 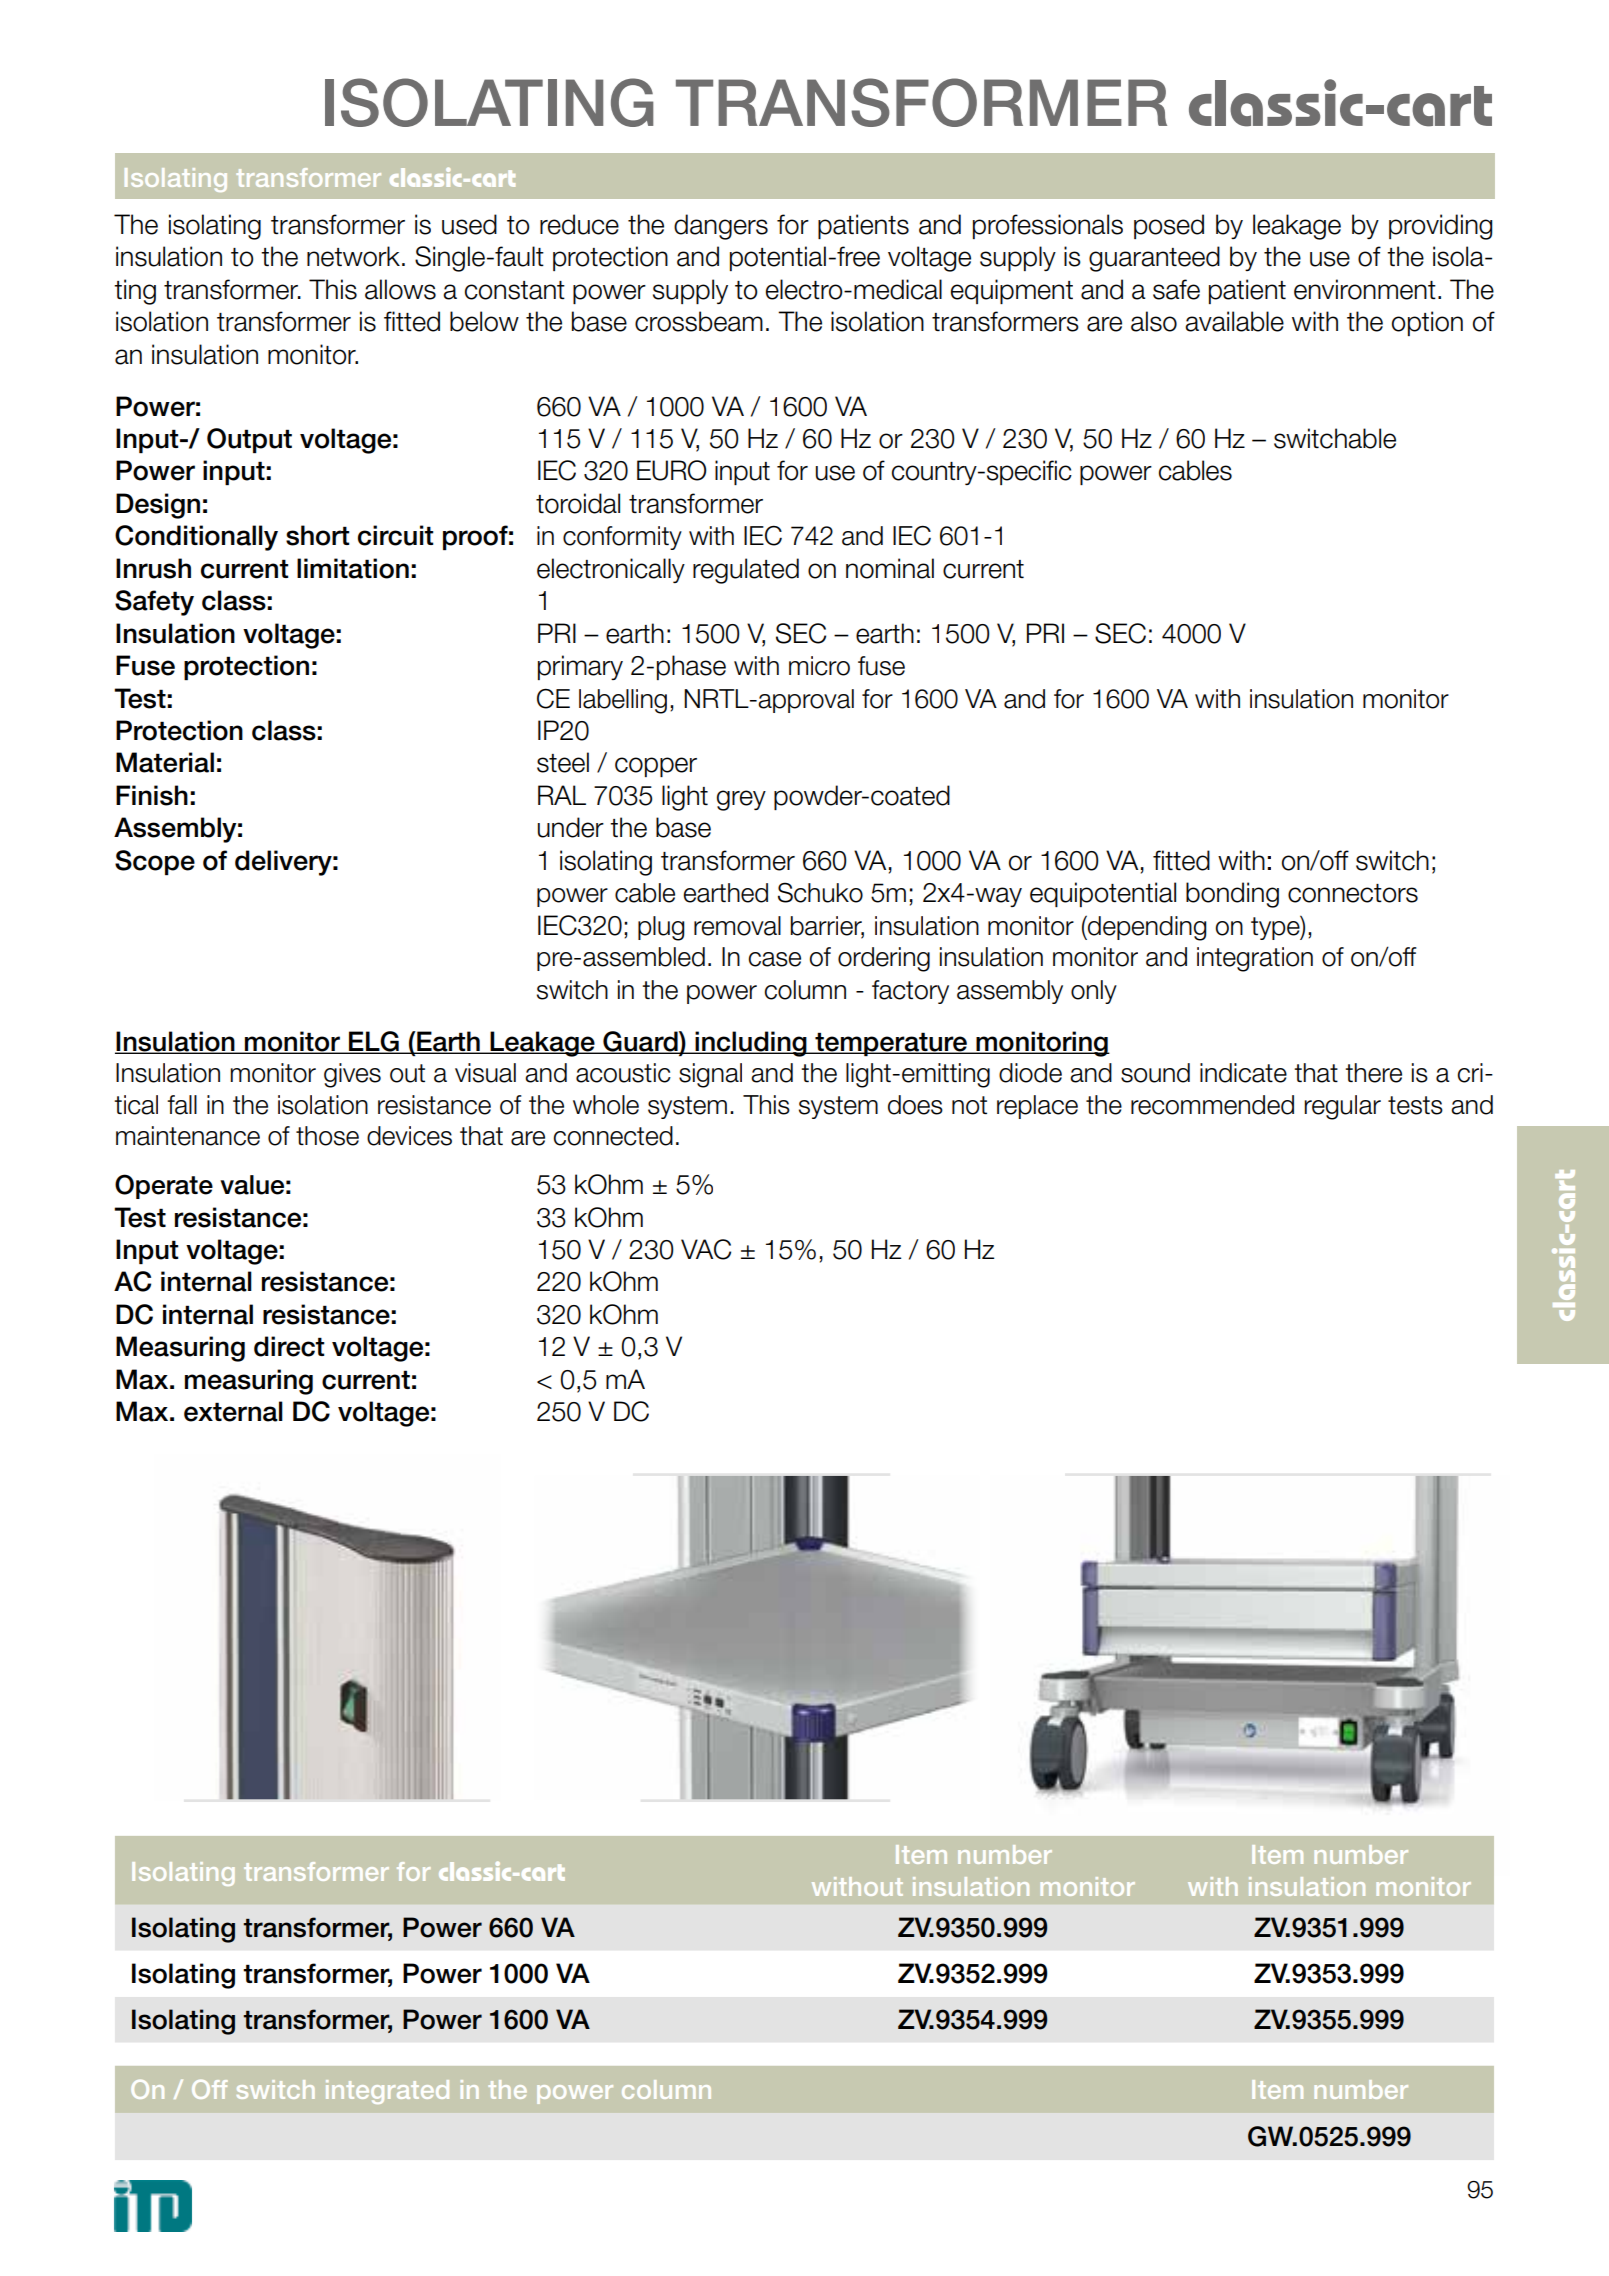 I want to click on network, so click(x=353, y=256).
